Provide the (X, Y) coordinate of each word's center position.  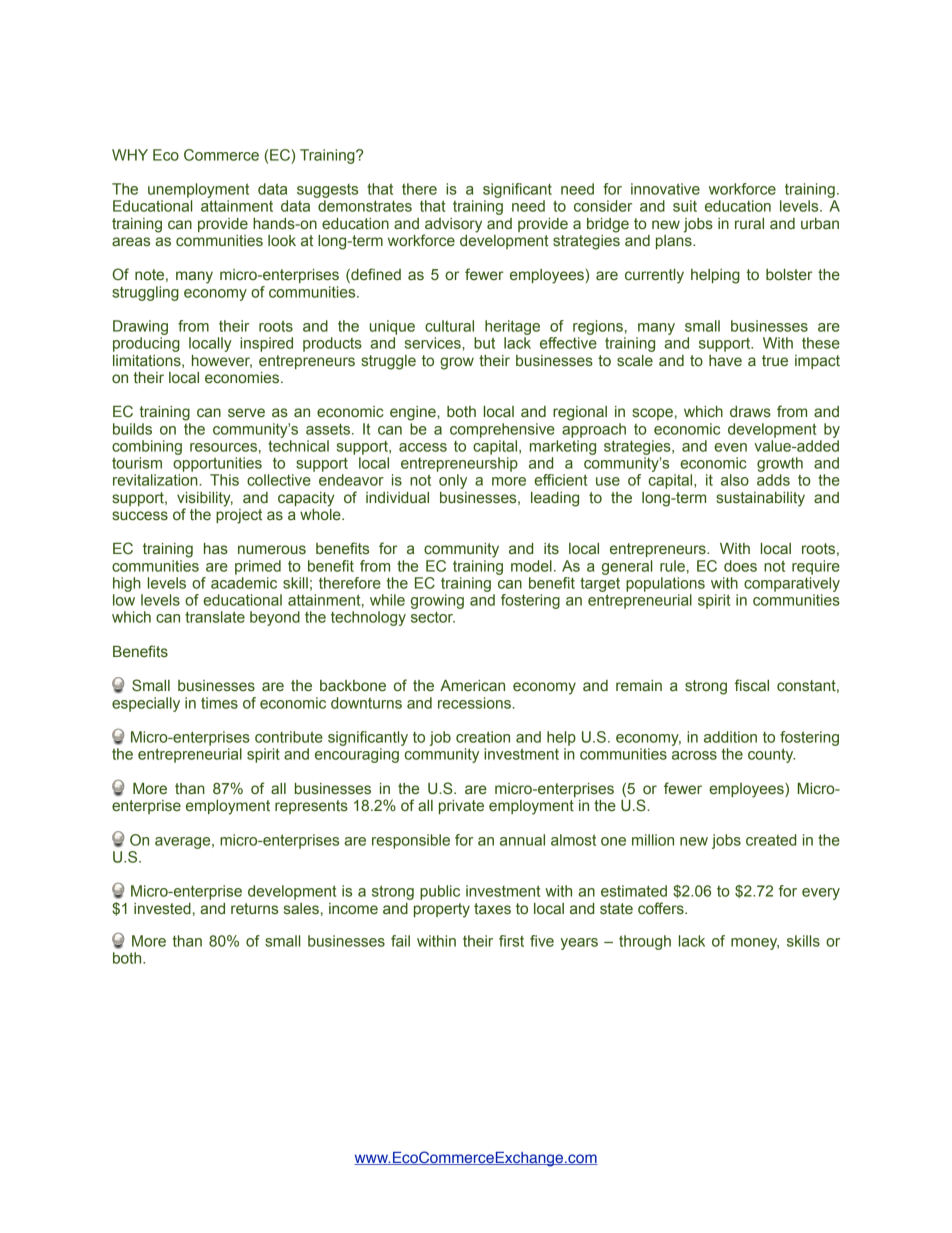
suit (685, 206)
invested (162, 909)
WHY (130, 155)
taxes (492, 909)
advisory (452, 226)
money (755, 944)
